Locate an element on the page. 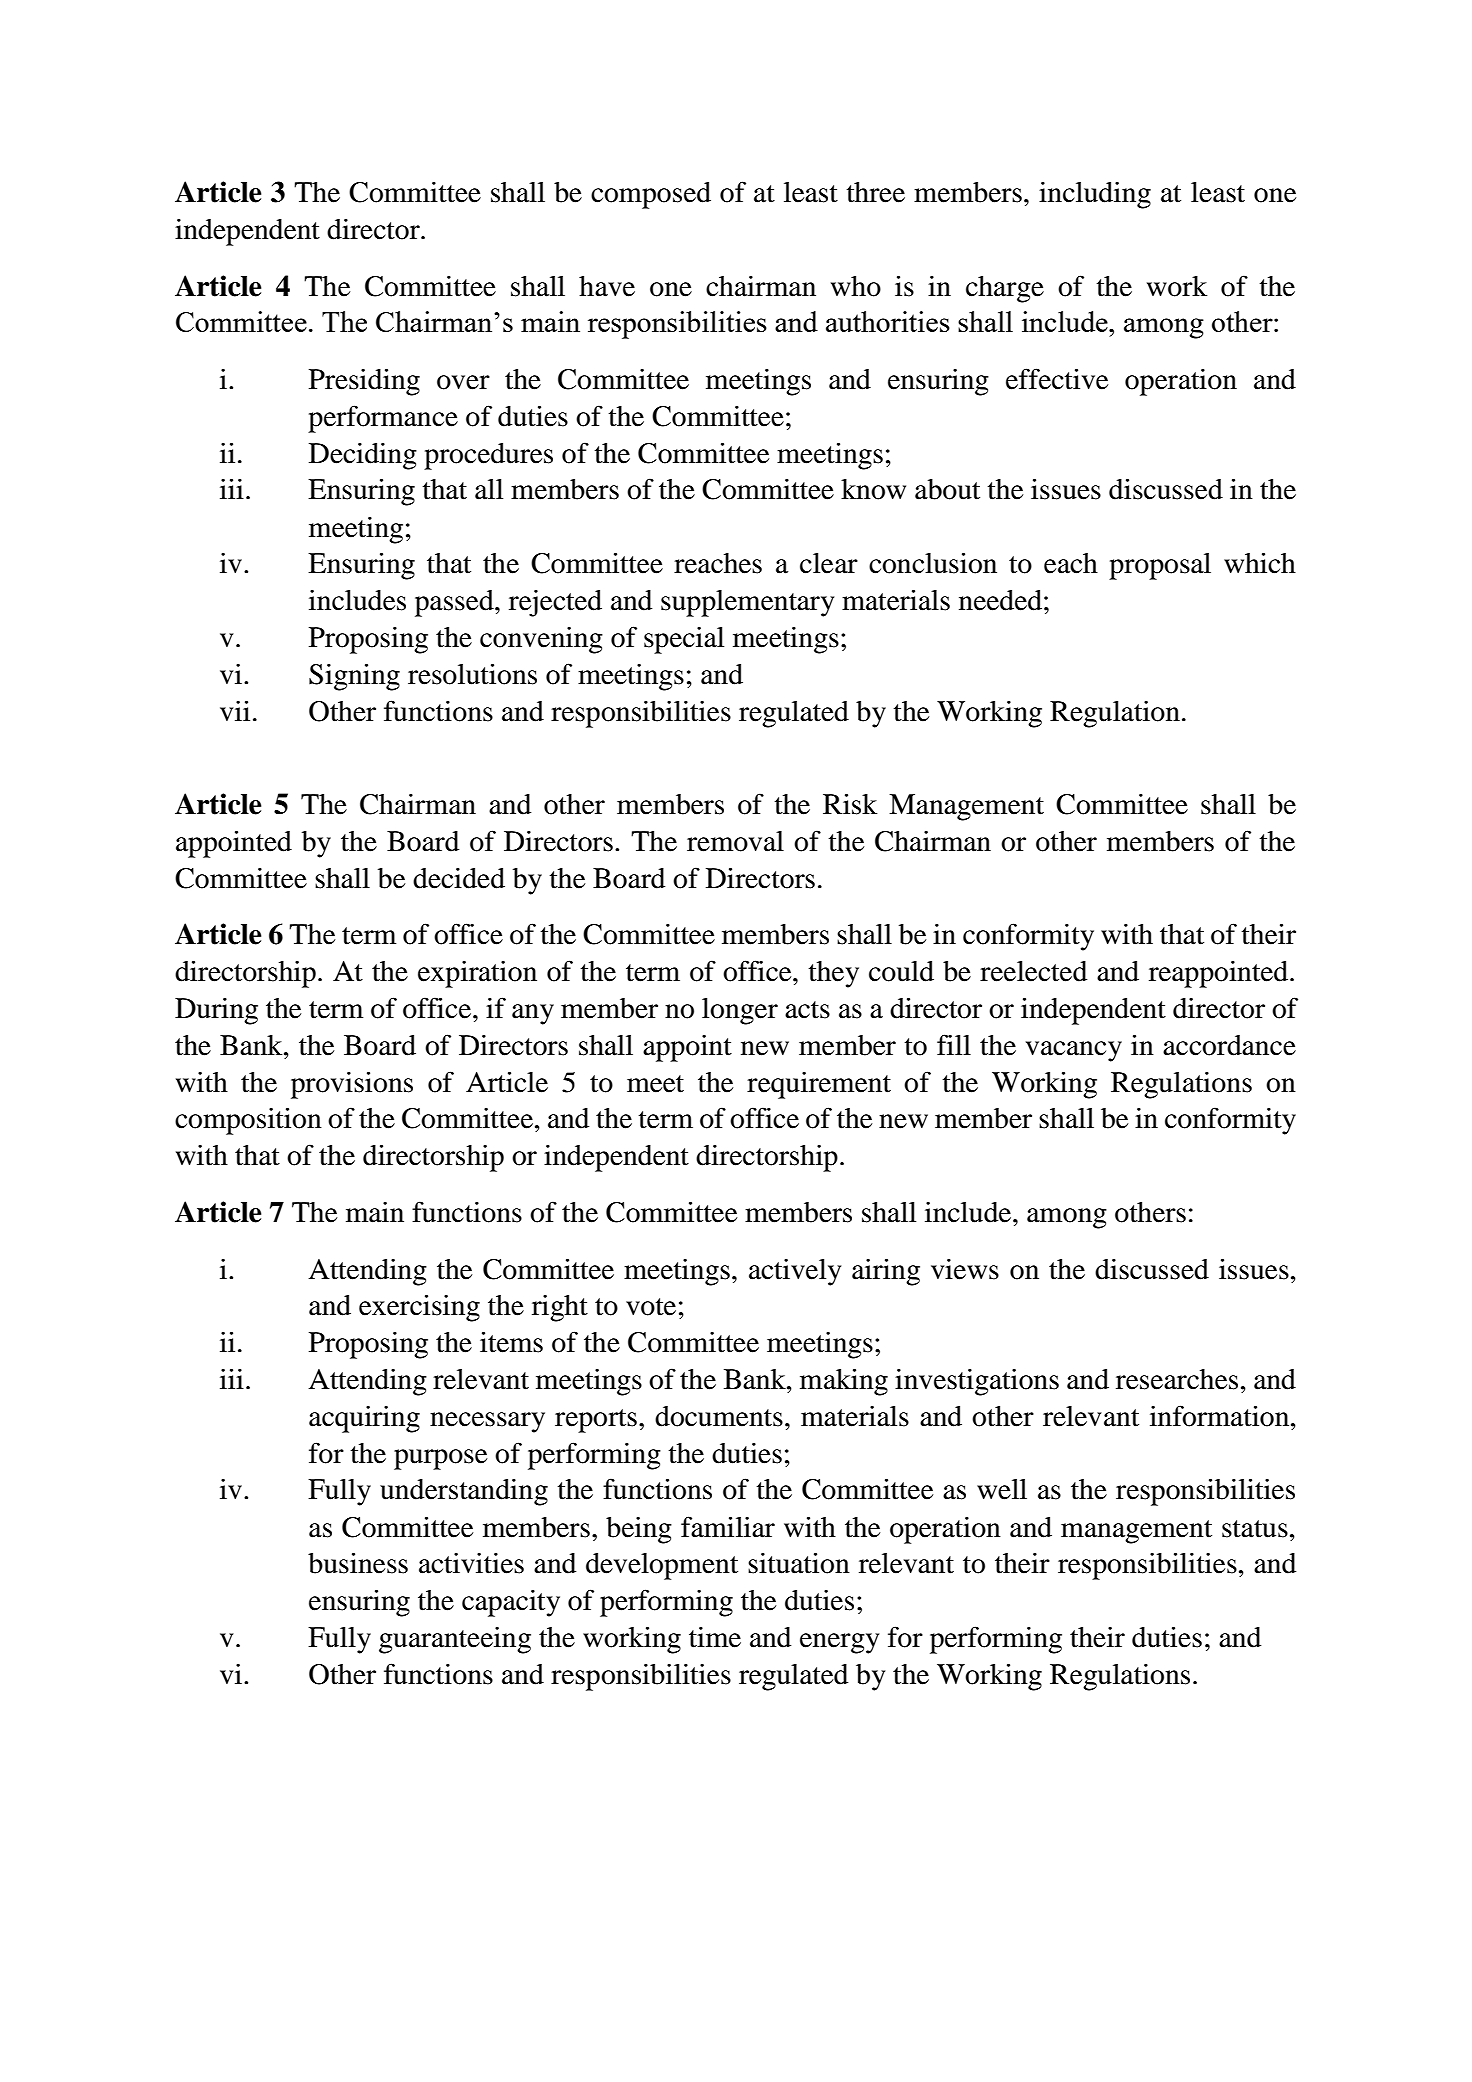 Image resolution: width=1472 pixels, height=2082 pixels. reelected is located at coordinates (1033, 971).
